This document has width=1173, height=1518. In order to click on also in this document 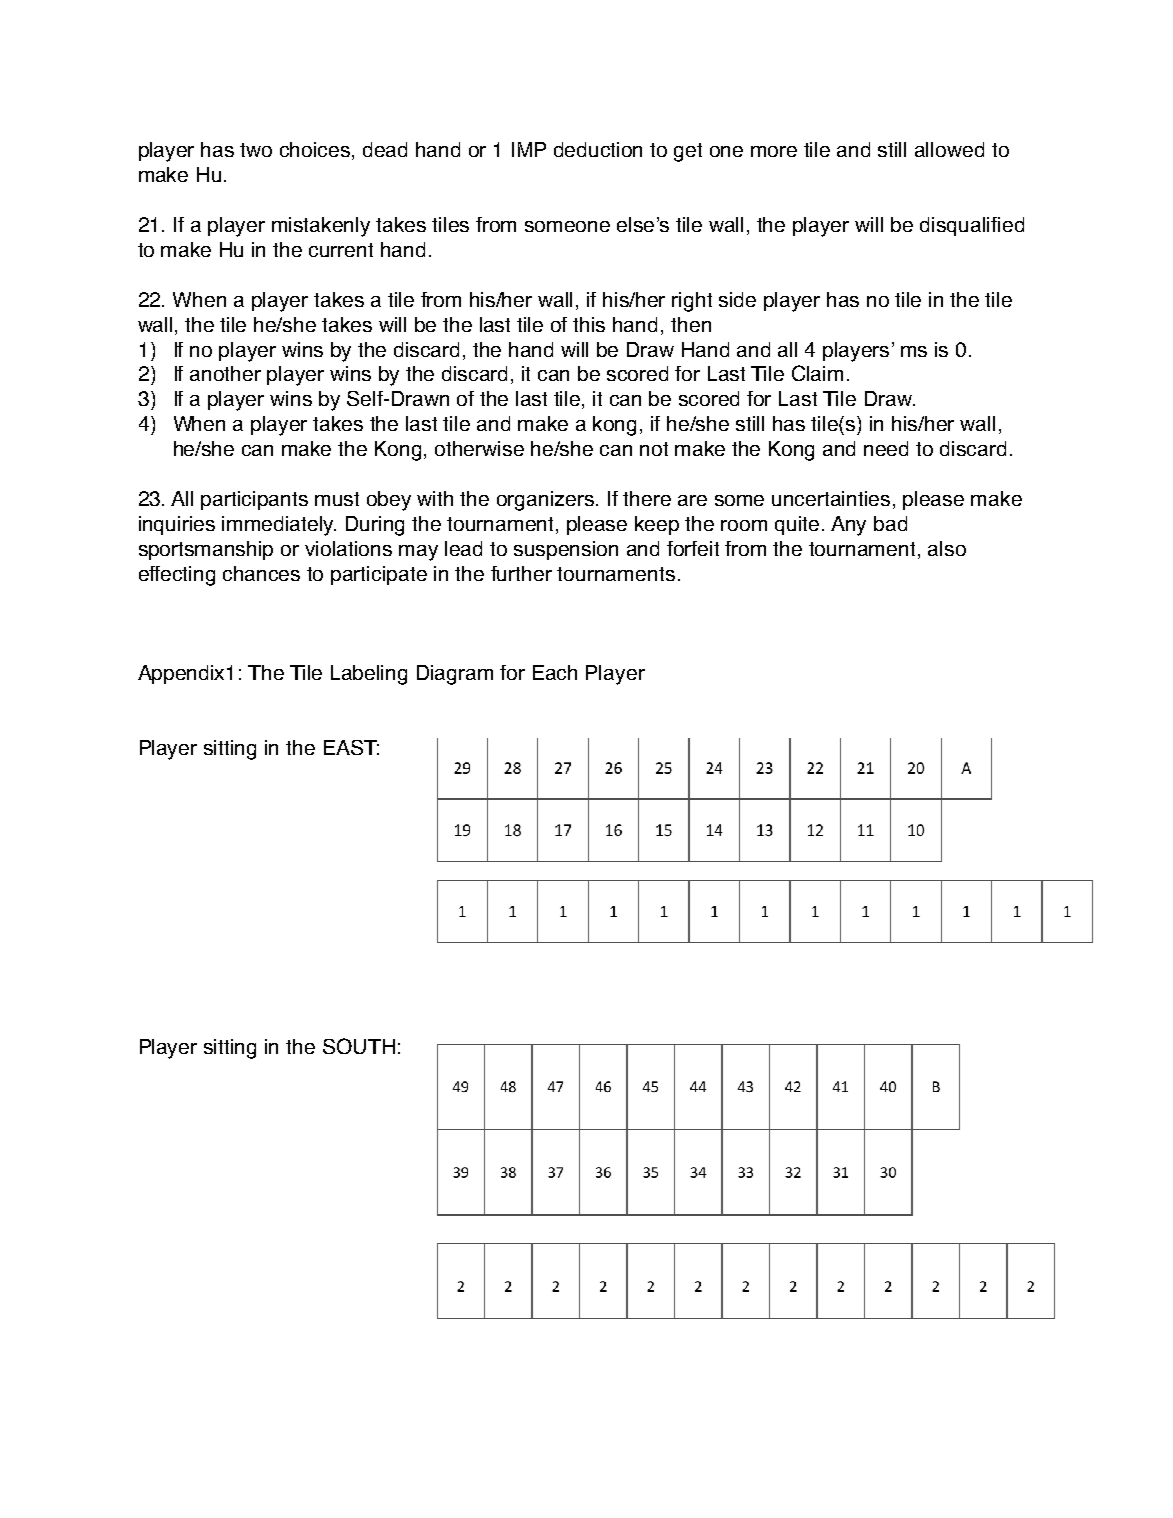, I will do `click(947, 548)`.
